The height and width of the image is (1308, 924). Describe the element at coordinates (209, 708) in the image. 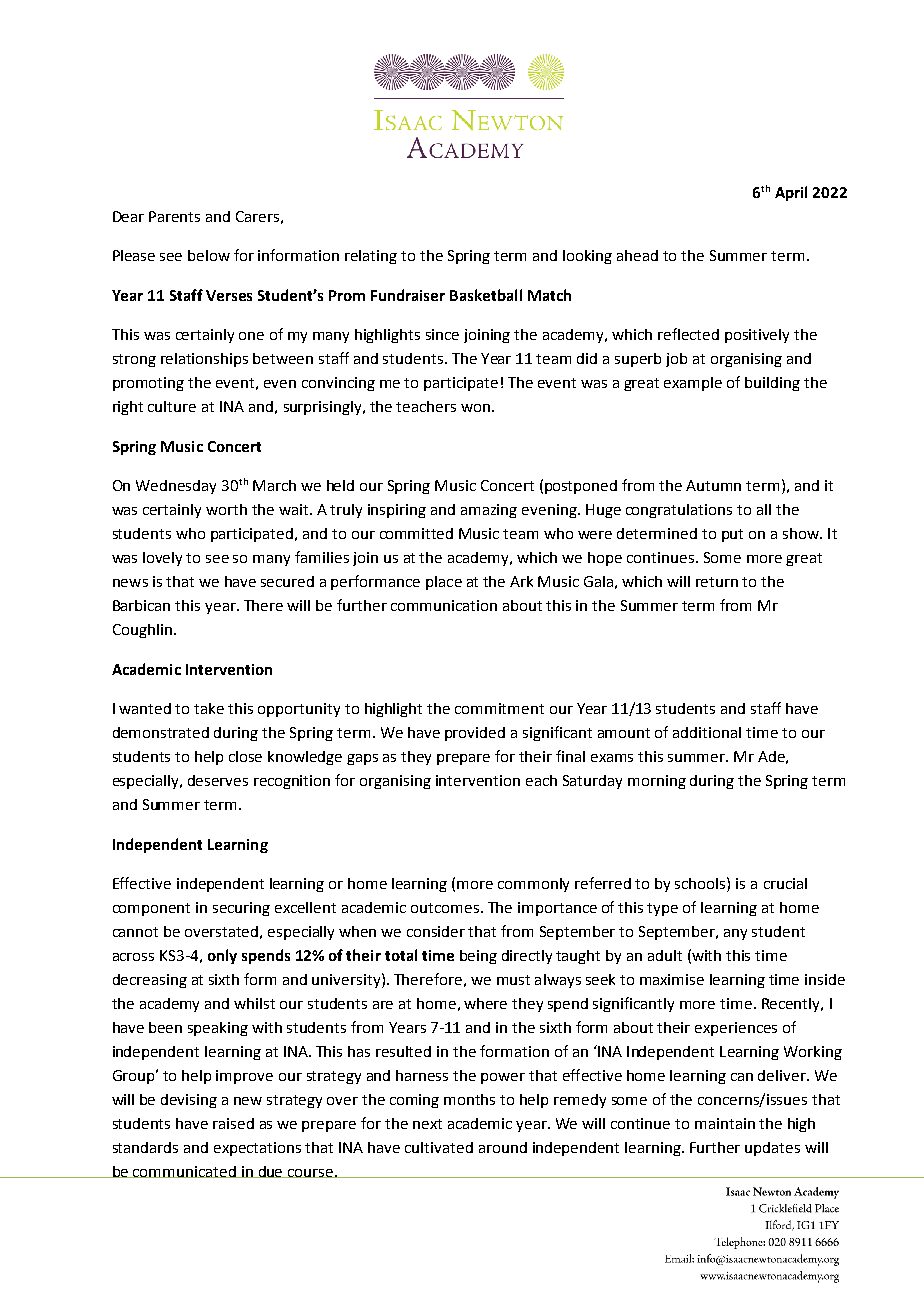

I see `take` at that location.
